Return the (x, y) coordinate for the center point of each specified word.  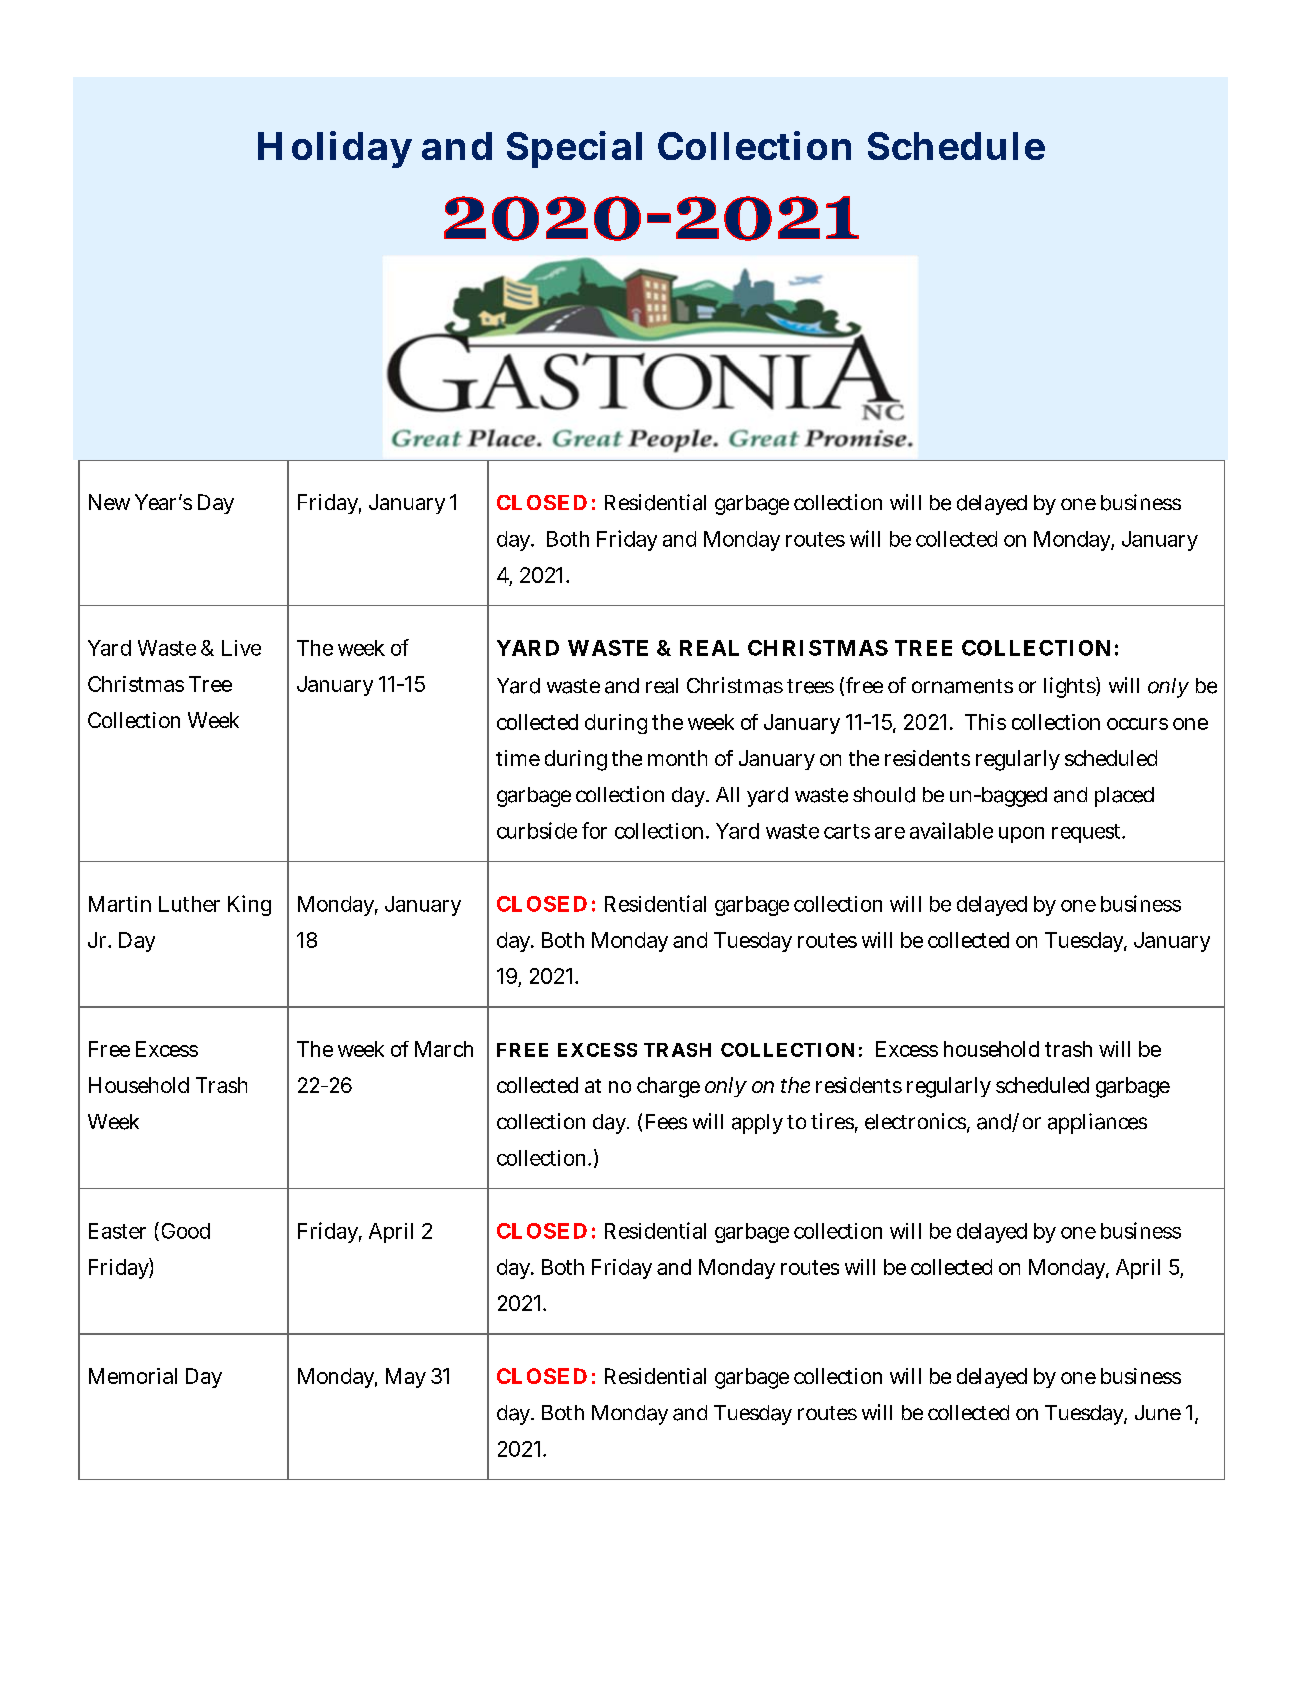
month (677, 758)
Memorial (133, 1376)
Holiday (335, 149)
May (406, 1378)
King (249, 905)
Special (574, 149)
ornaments (962, 686)
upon (1021, 835)
